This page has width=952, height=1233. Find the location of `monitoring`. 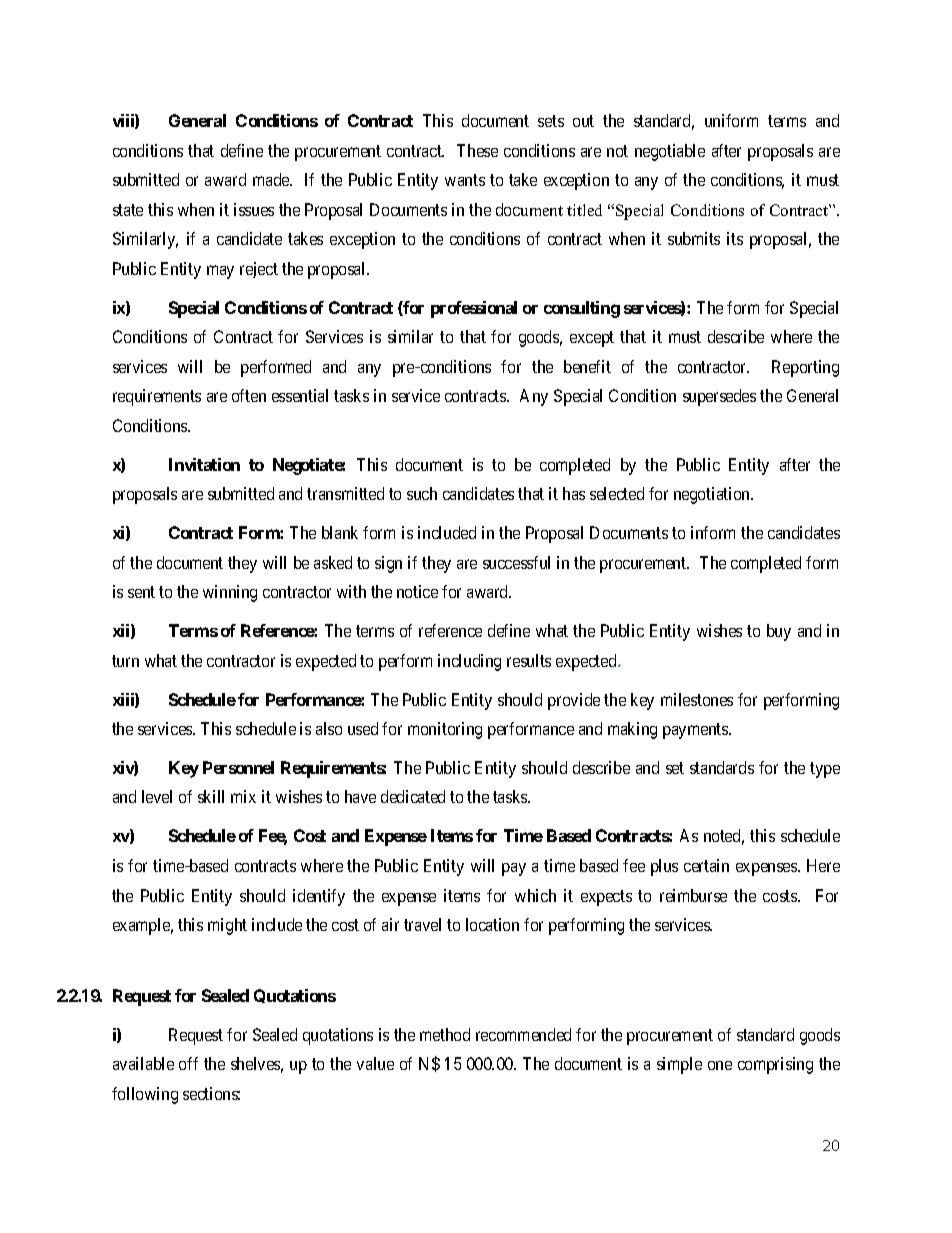

monitoring is located at coordinates (445, 730).
